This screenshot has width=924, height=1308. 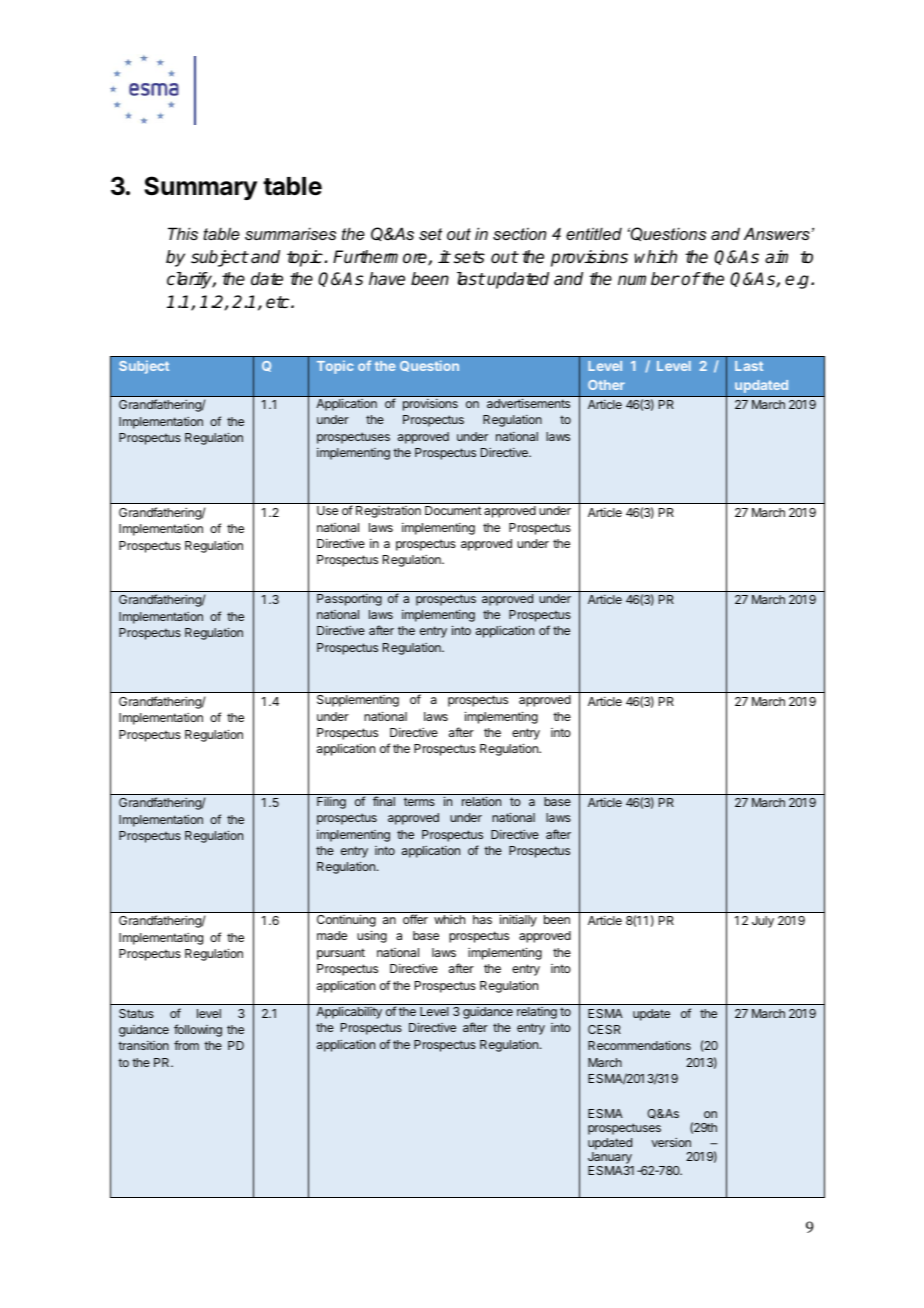 I want to click on Answers, so click(x=778, y=233).
